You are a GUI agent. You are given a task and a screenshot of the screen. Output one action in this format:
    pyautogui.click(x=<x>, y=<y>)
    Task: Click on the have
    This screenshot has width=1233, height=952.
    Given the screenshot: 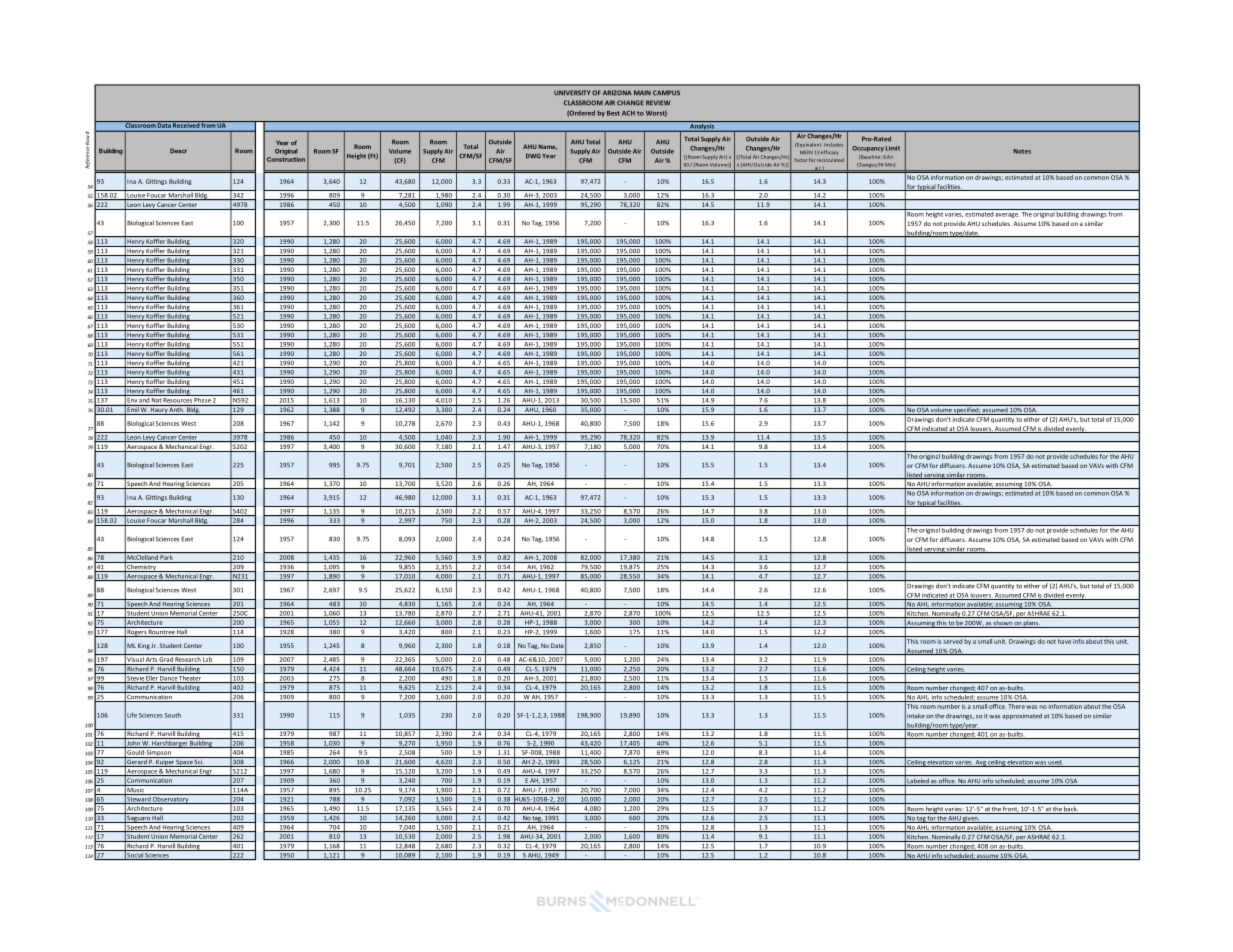 What is the action you would take?
    pyautogui.click(x=1064, y=641)
